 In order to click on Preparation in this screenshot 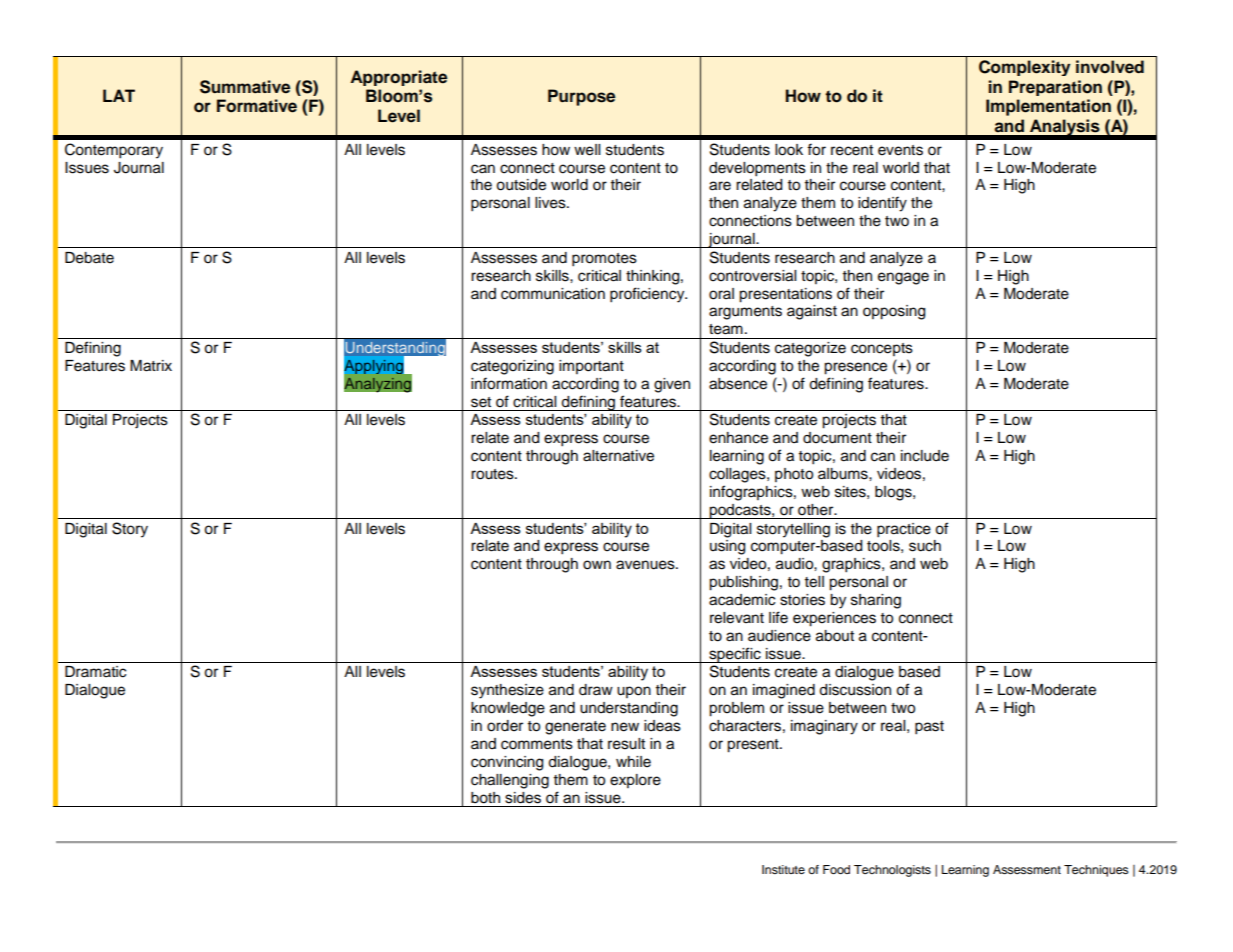, I will do `click(1055, 88)`.
